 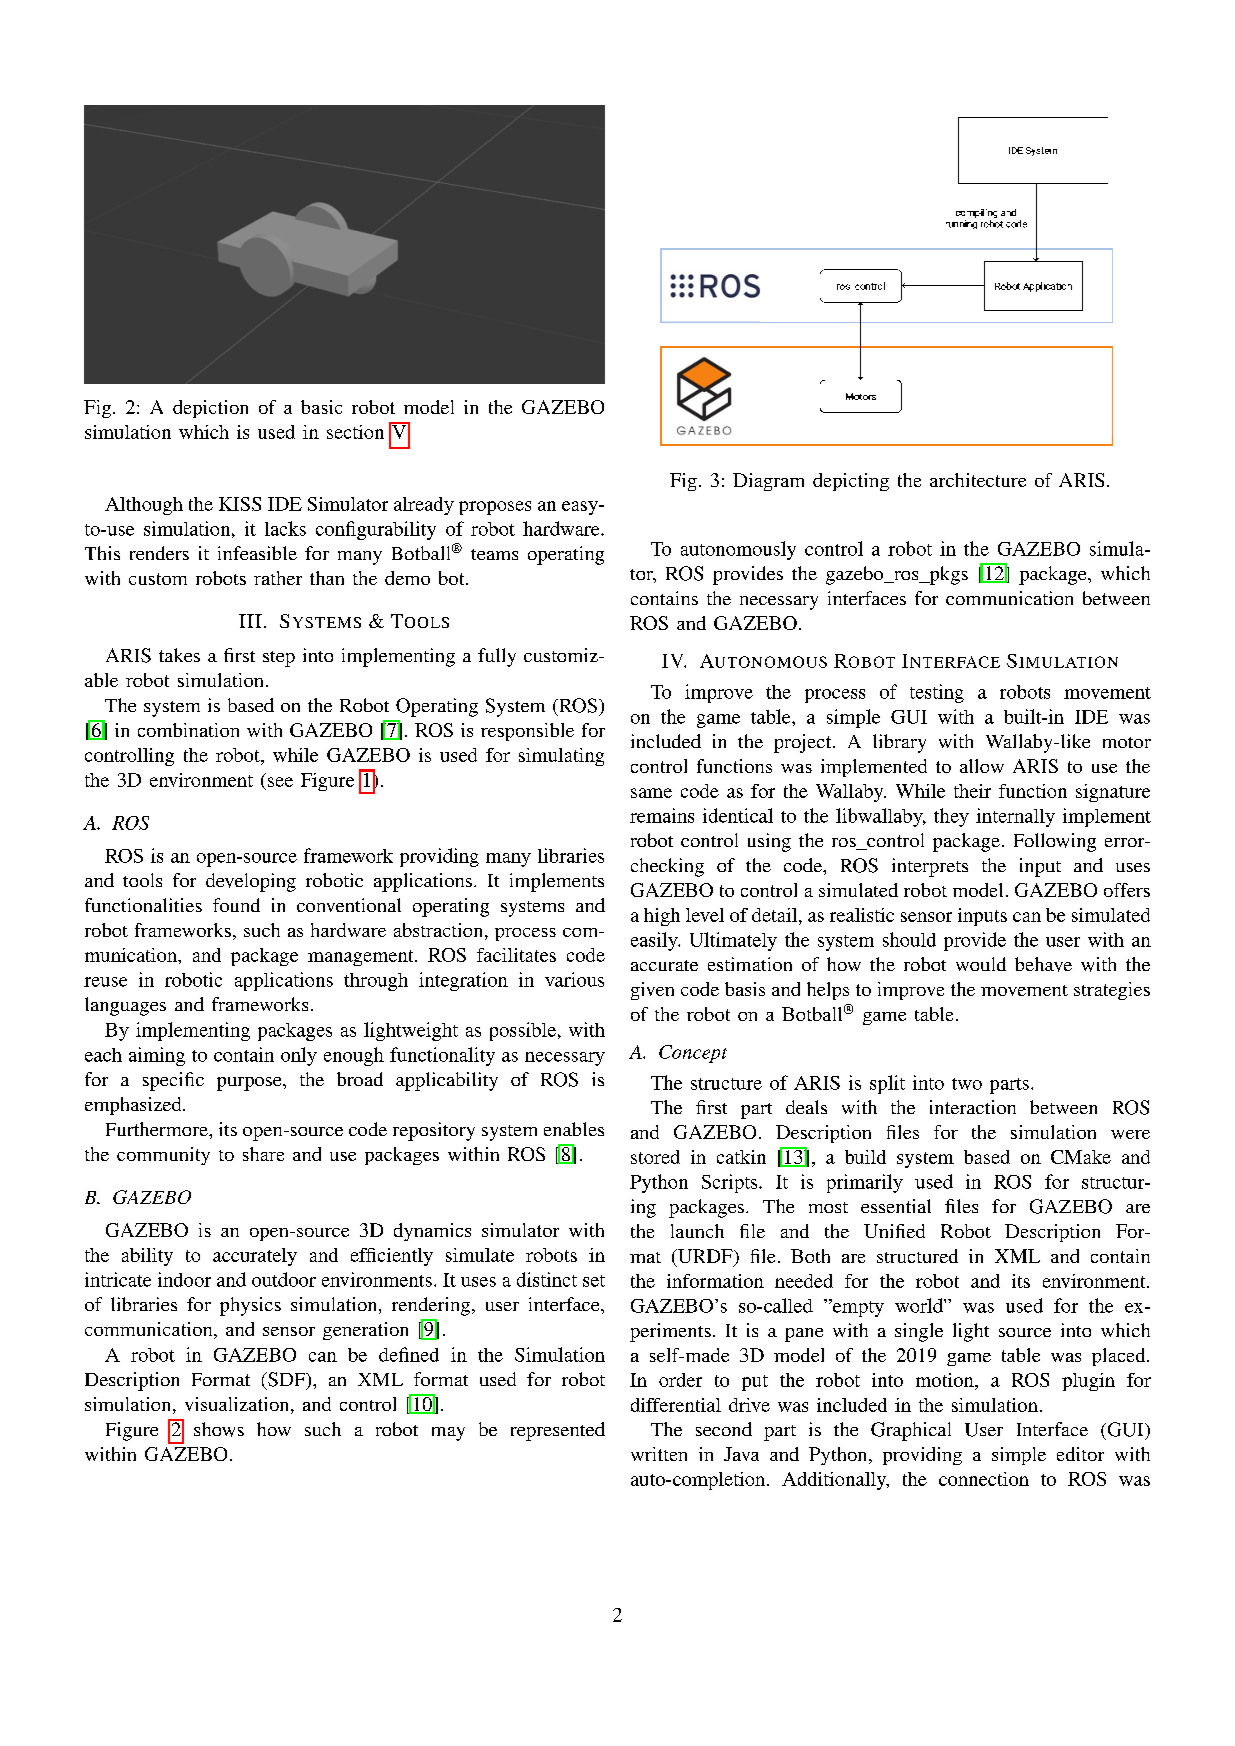 What do you see at coordinates (976, 215) in the document?
I see `compiling` at bounding box center [976, 215].
